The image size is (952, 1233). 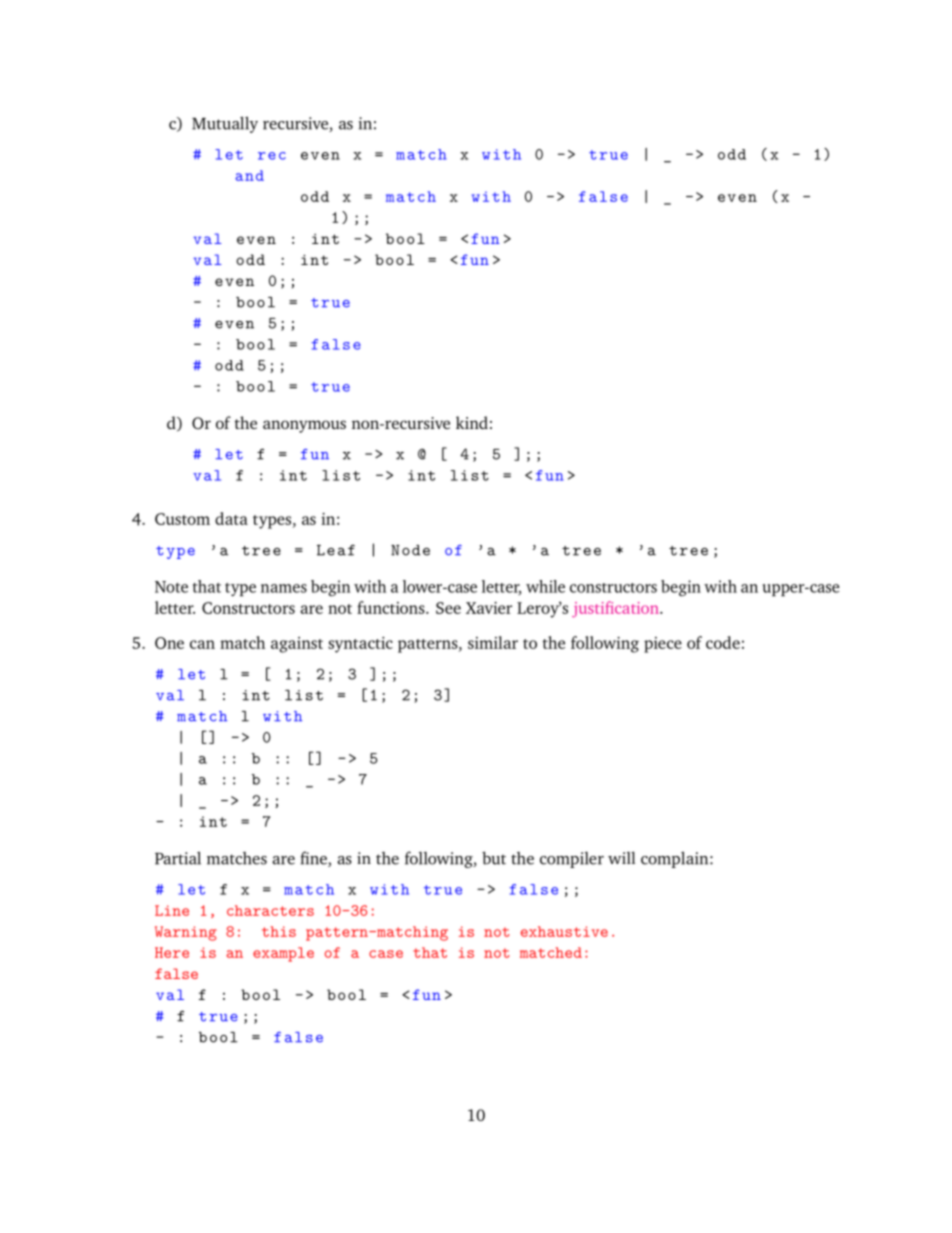 I want to click on data, so click(x=231, y=518).
